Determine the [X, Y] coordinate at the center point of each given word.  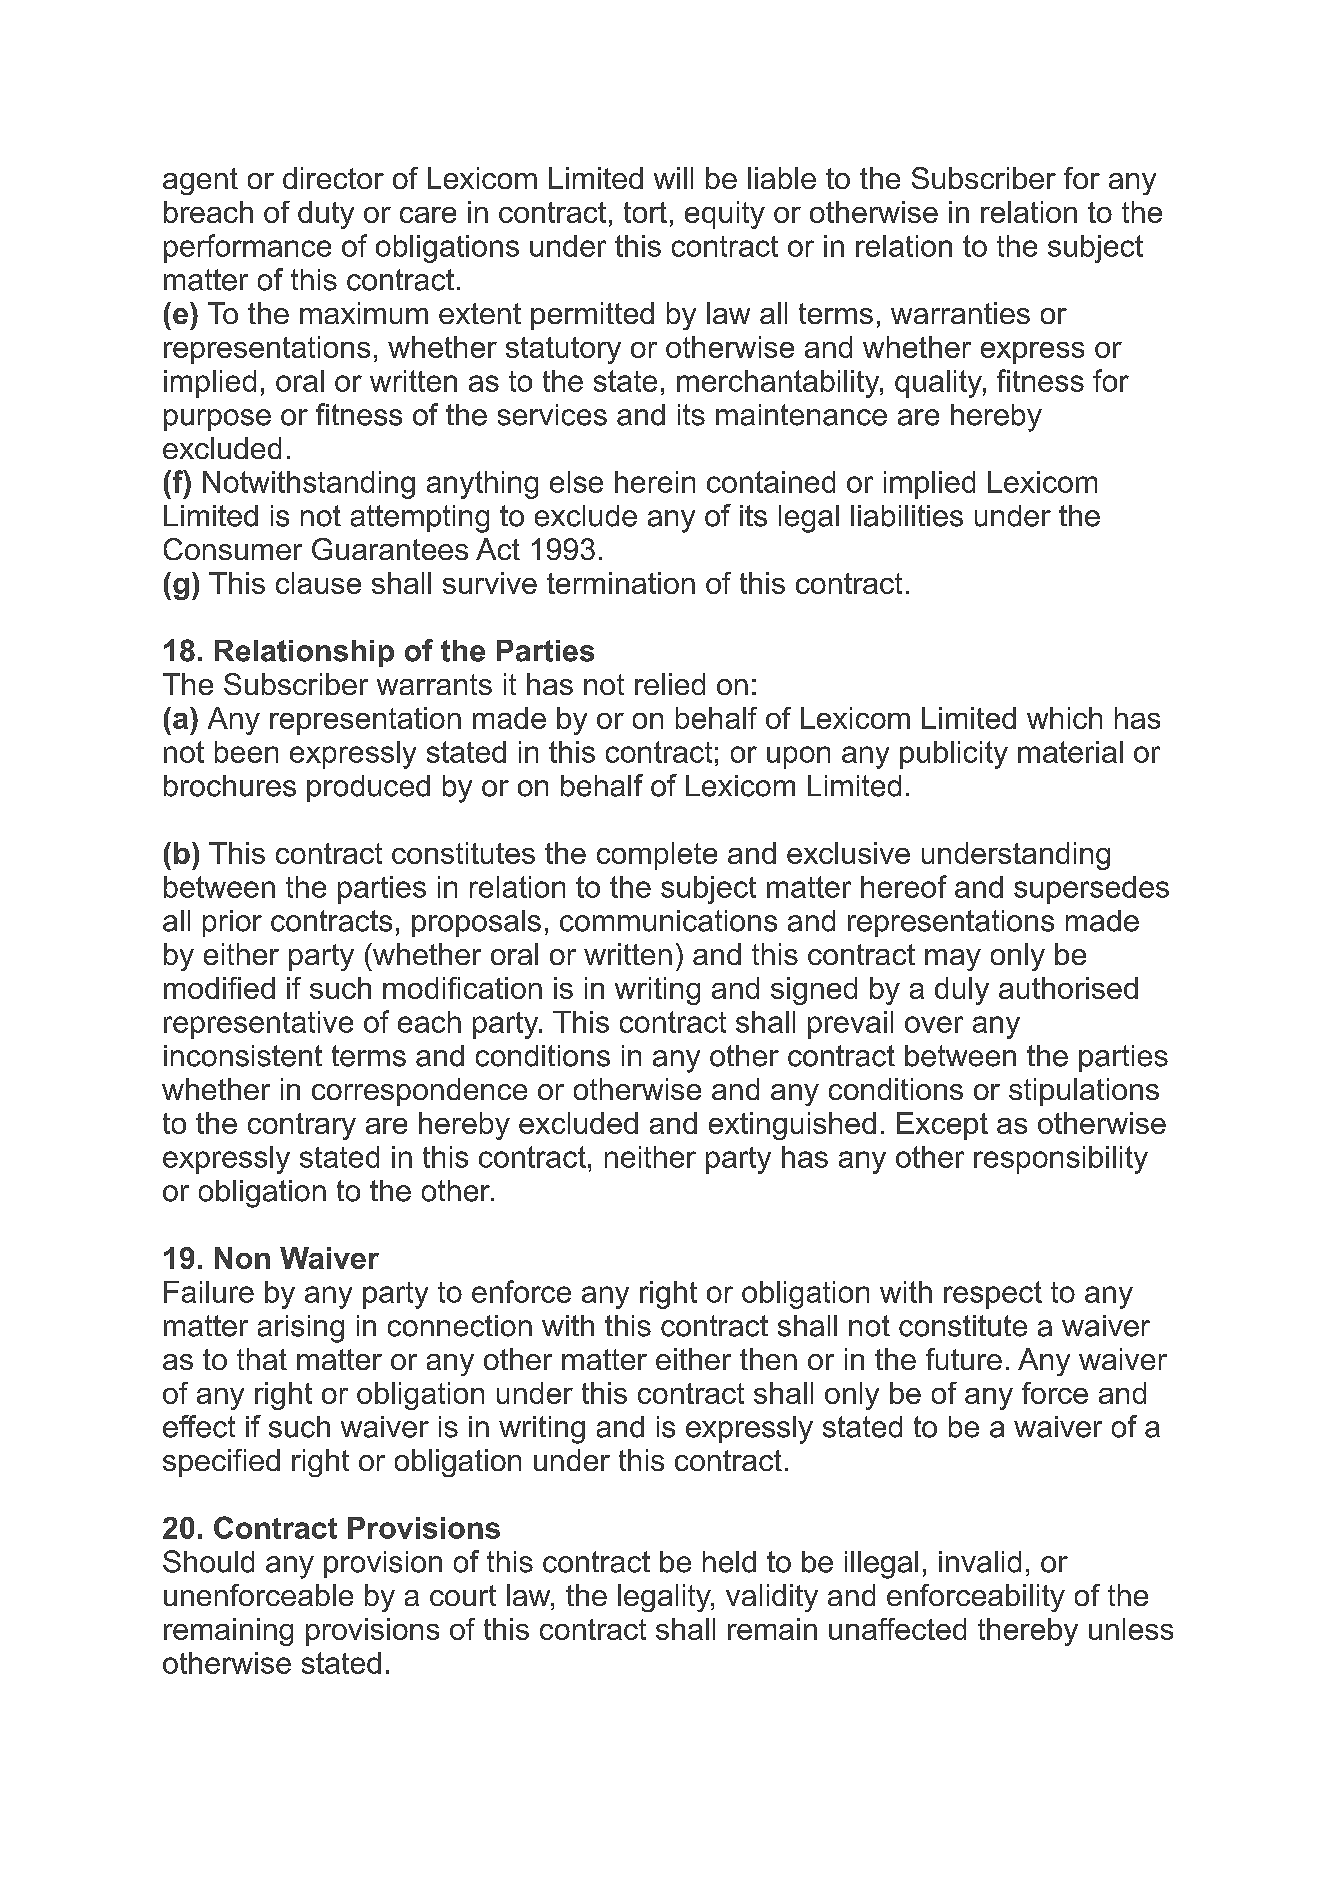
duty [326, 215]
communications [668, 921]
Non [242, 1258]
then [768, 1359]
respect [993, 1295]
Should [208, 1561]
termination [621, 583]
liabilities [907, 516]
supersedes [1091, 890]
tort [645, 212]
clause [318, 583]
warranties [960, 313]
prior [232, 923]
